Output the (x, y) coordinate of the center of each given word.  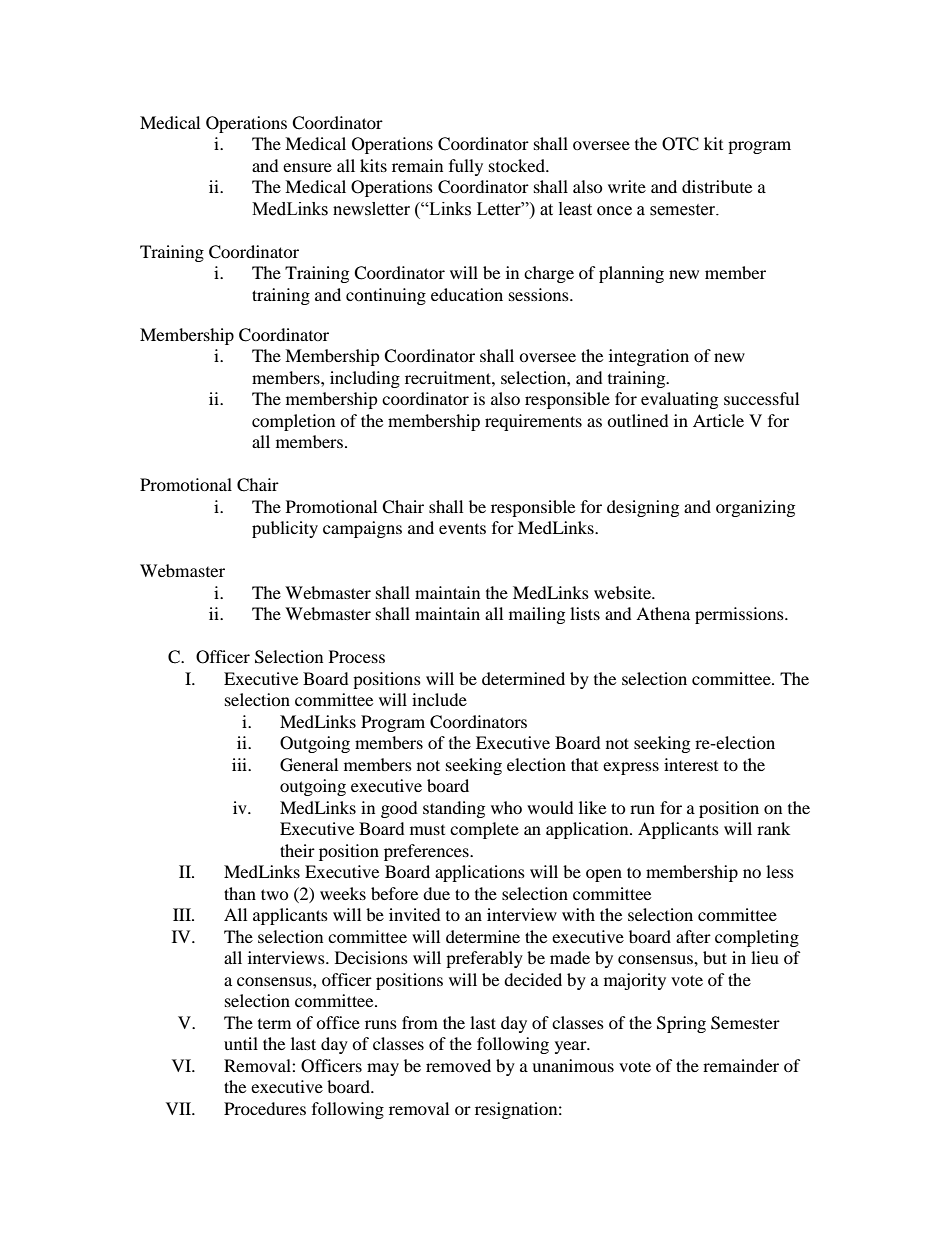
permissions (740, 615)
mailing (537, 615)
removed (458, 1065)
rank (773, 828)
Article (718, 420)
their (297, 850)
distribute (717, 186)
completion (293, 422)
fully (466, 167)
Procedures (265, 1108)
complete (484, 830)
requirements (533, 422)
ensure (307, 167)
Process (357, 656)
